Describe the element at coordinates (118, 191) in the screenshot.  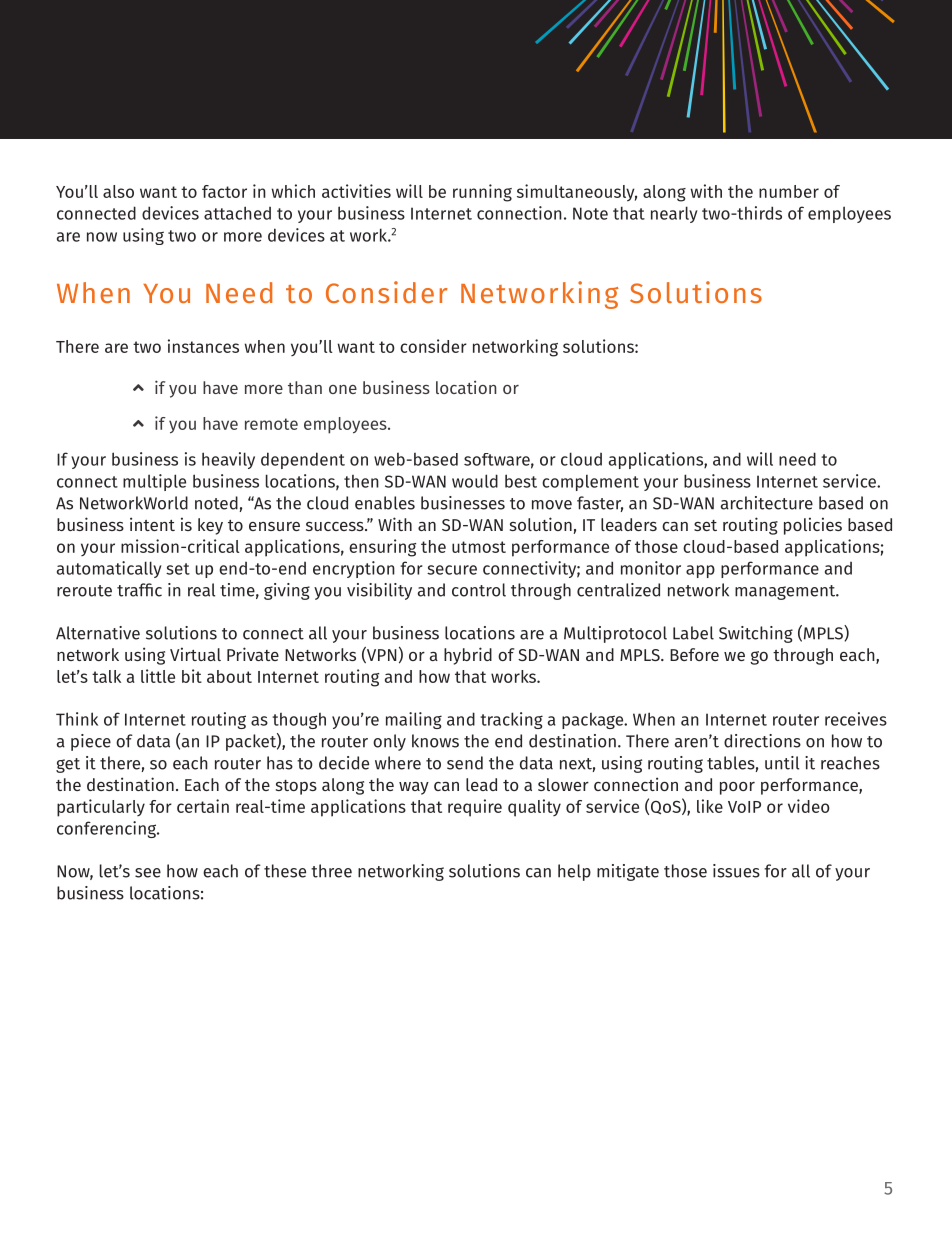
I see `also` at that location.
